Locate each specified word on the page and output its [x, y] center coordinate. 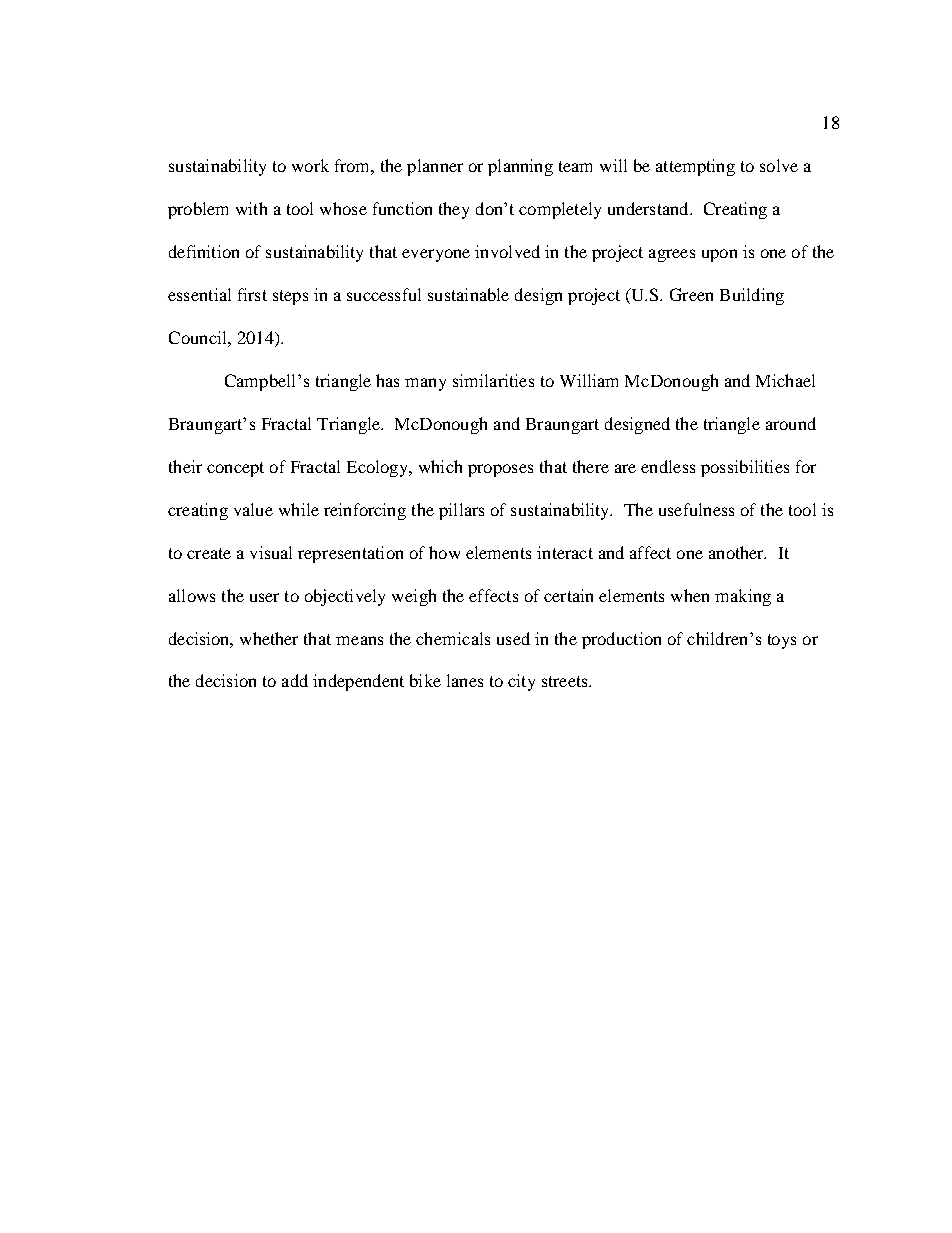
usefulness [696, 509]
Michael [785, 380]
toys [782, 641]
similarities [493, 380]
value [253, 509]
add [295, 680]
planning [520, 167]
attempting [695, 167]
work [310, 165]
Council [199, 337]
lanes [465, 680]
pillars [461, 511]
